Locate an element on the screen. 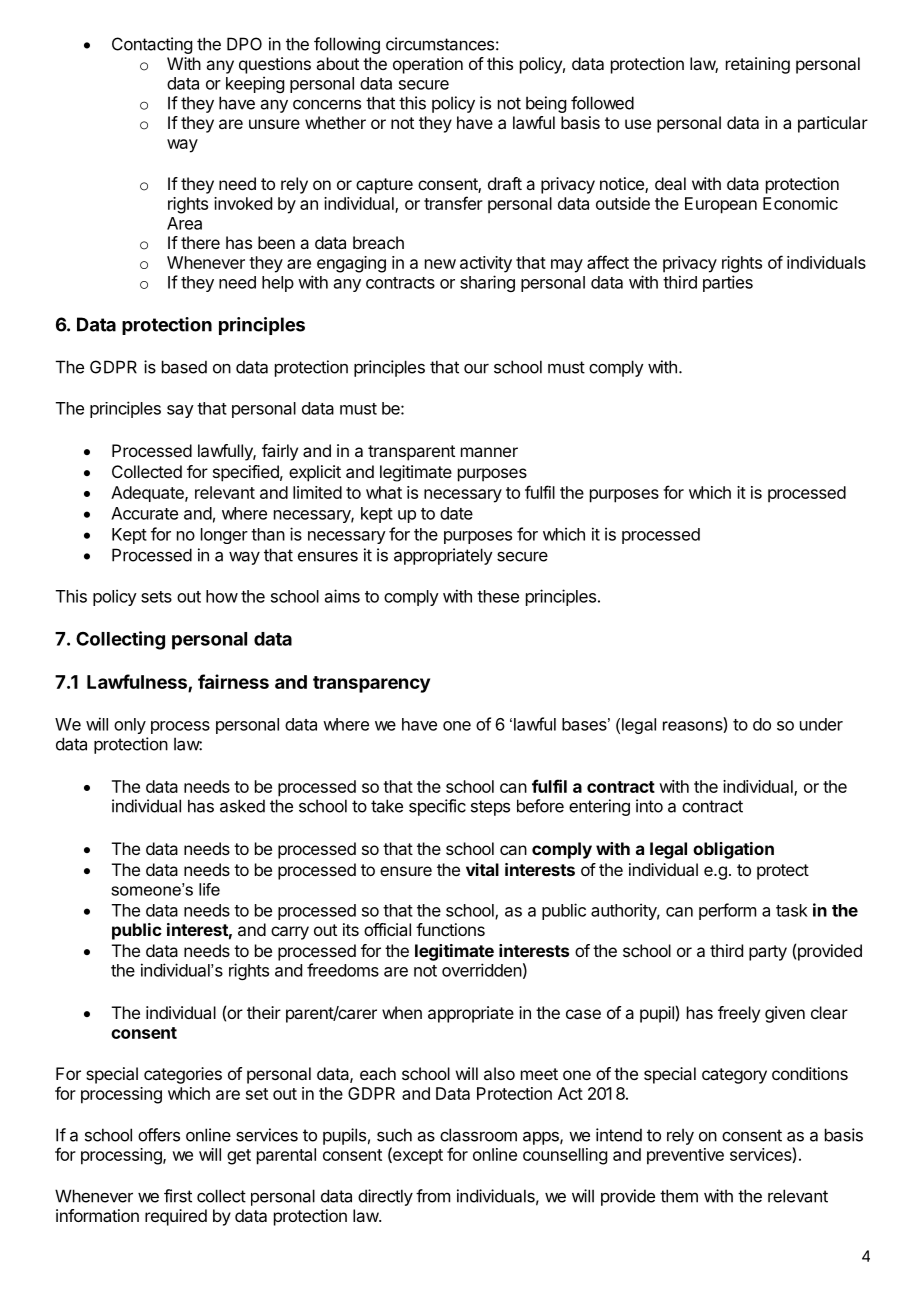 The width and height of the screenshot is (924, 1309). retaining is located at coordinates (758, 65).
